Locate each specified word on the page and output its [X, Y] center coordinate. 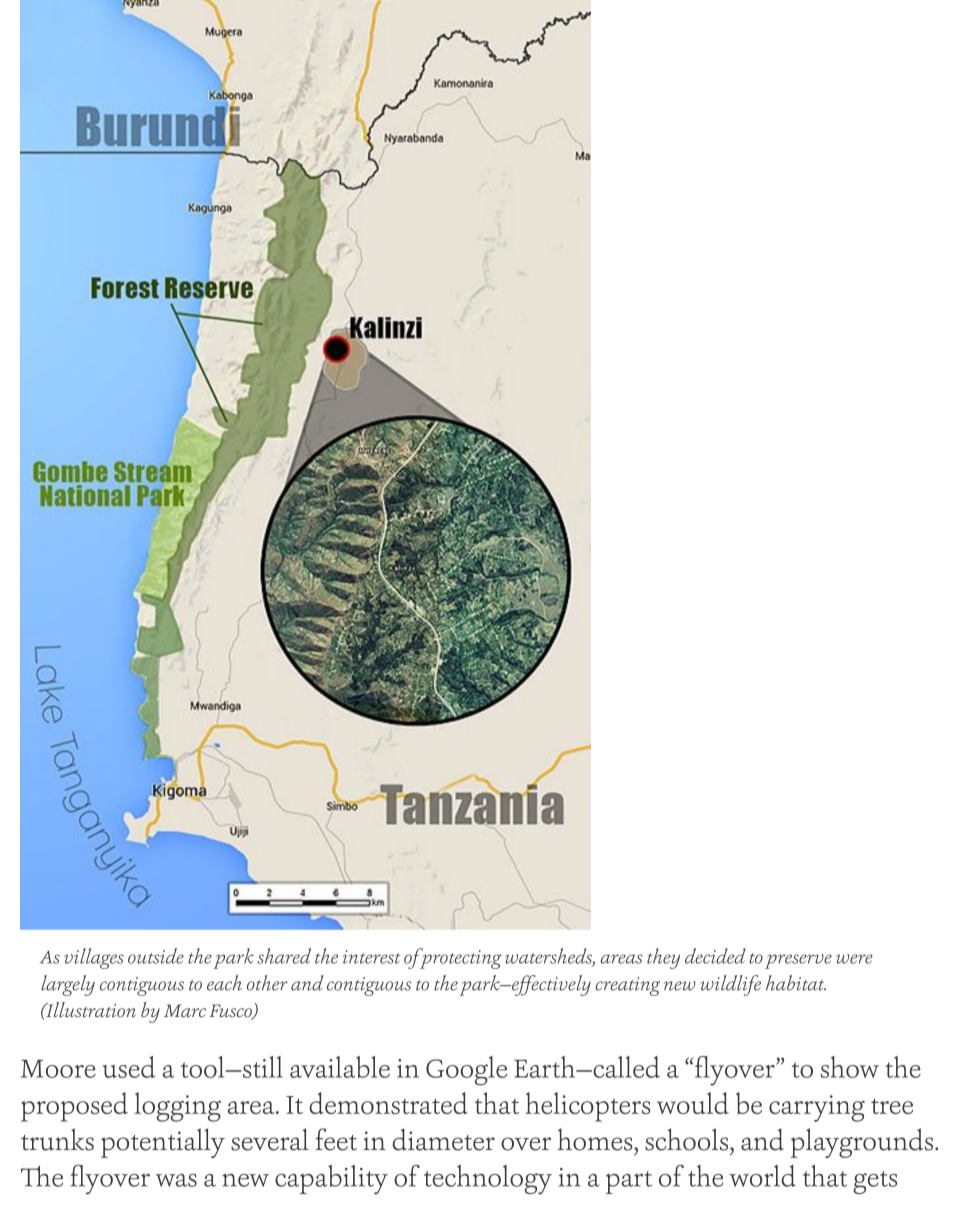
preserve [798, 961]
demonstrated [388, 1103]
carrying [817, 1108]
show [850, 1067]
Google [466, 1071]
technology [488, 1180]
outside [156, 956]
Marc [185, 1011]
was [176, 1180]
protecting [460, 958]
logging [178, 1107]
